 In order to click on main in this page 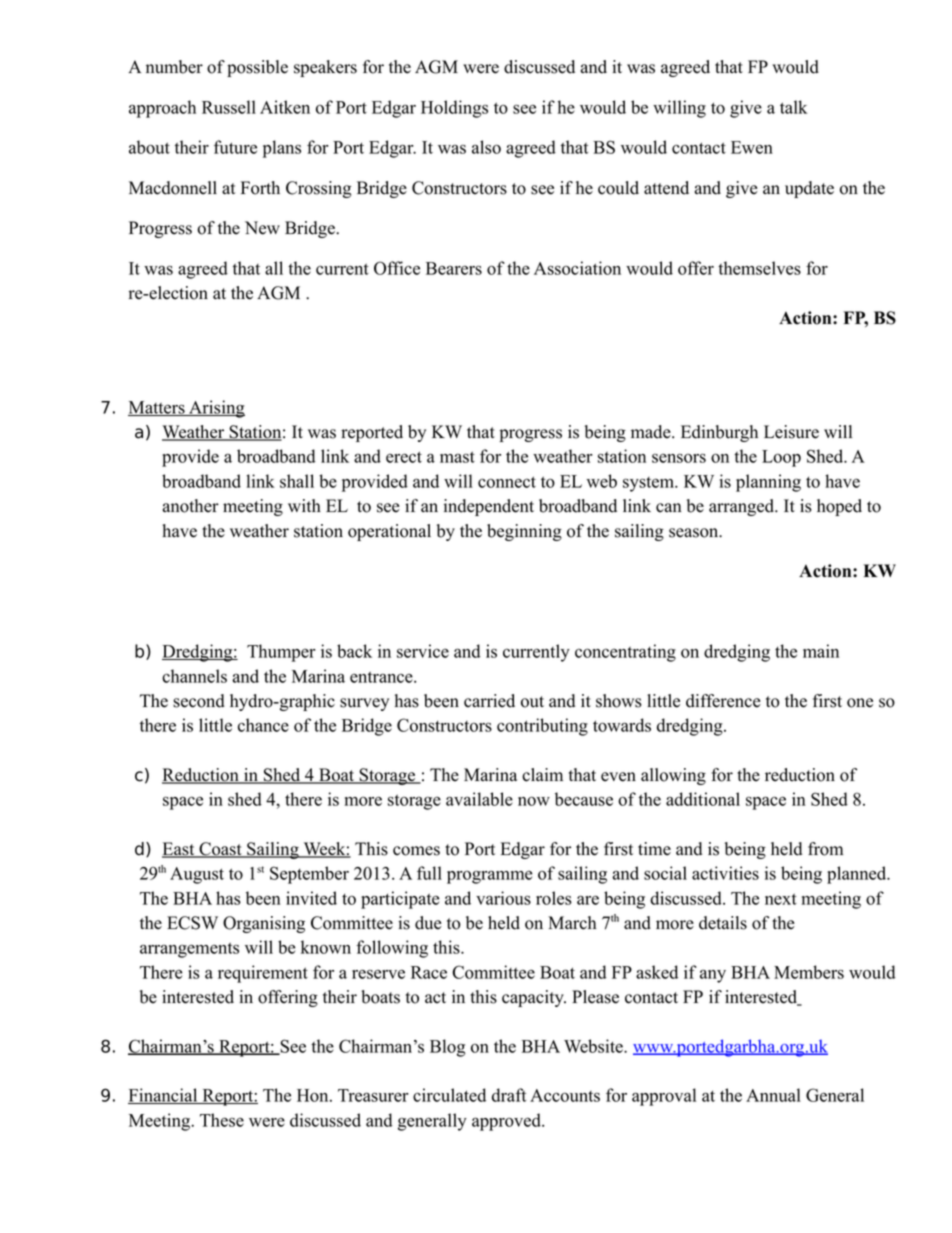, I will do `click(821, 651)`.
